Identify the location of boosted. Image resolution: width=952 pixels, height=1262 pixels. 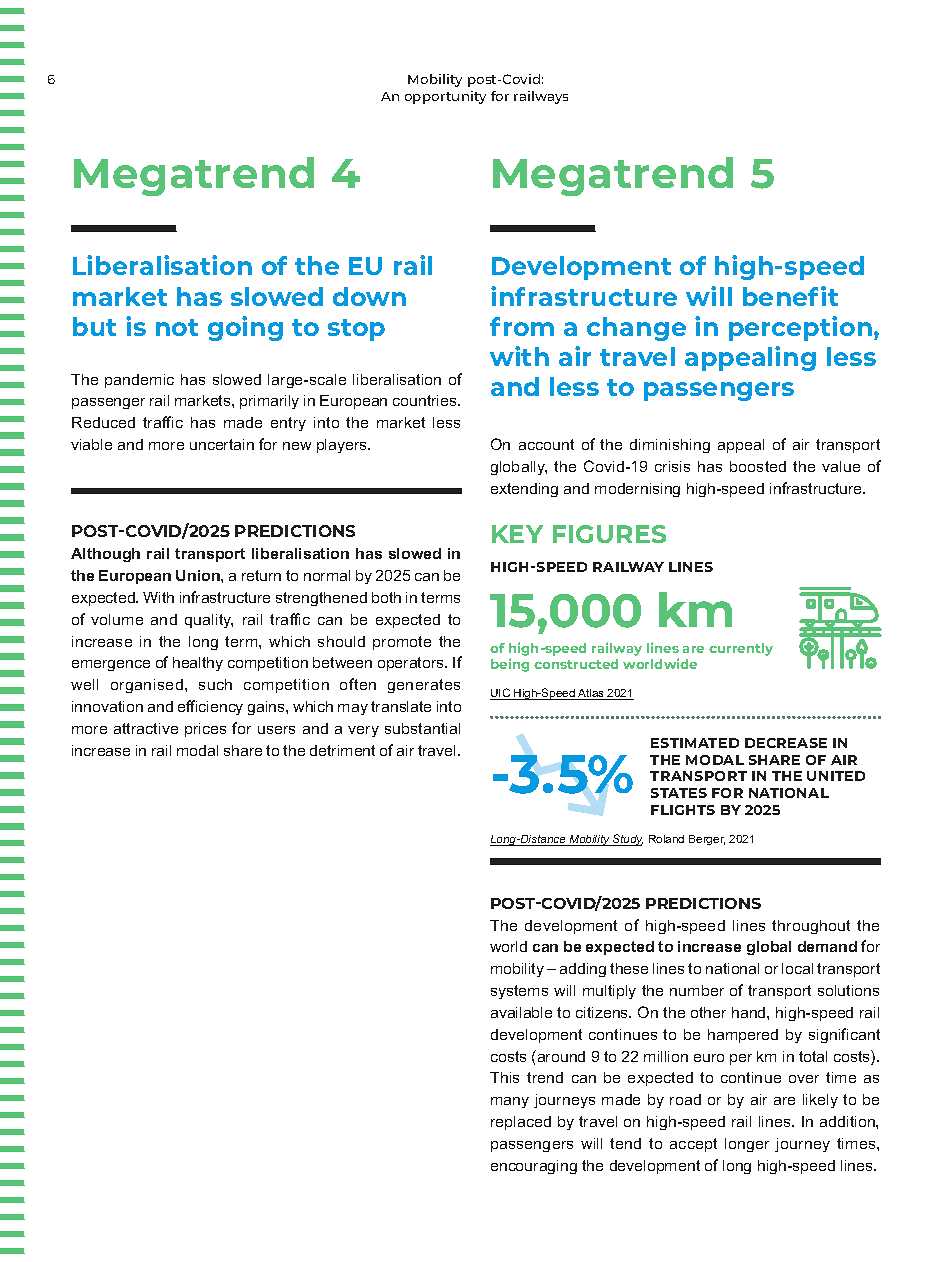
(758, 466).
